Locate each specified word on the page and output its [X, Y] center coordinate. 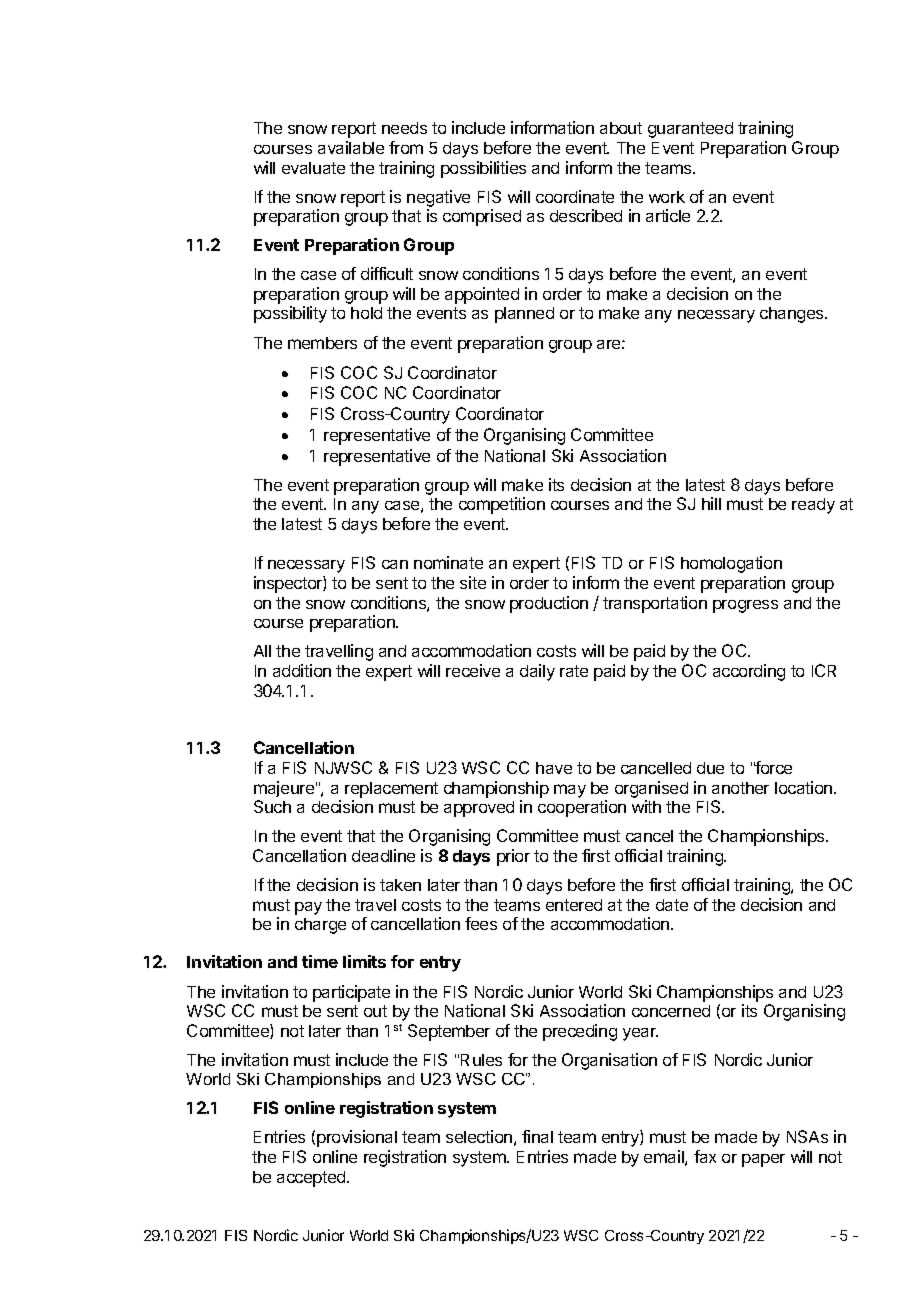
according [749, 672]
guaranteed [690, 130]
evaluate [313, 168]
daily [537, 672]
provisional [357, 1138]
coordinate [575, 196]
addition [302, 670]
